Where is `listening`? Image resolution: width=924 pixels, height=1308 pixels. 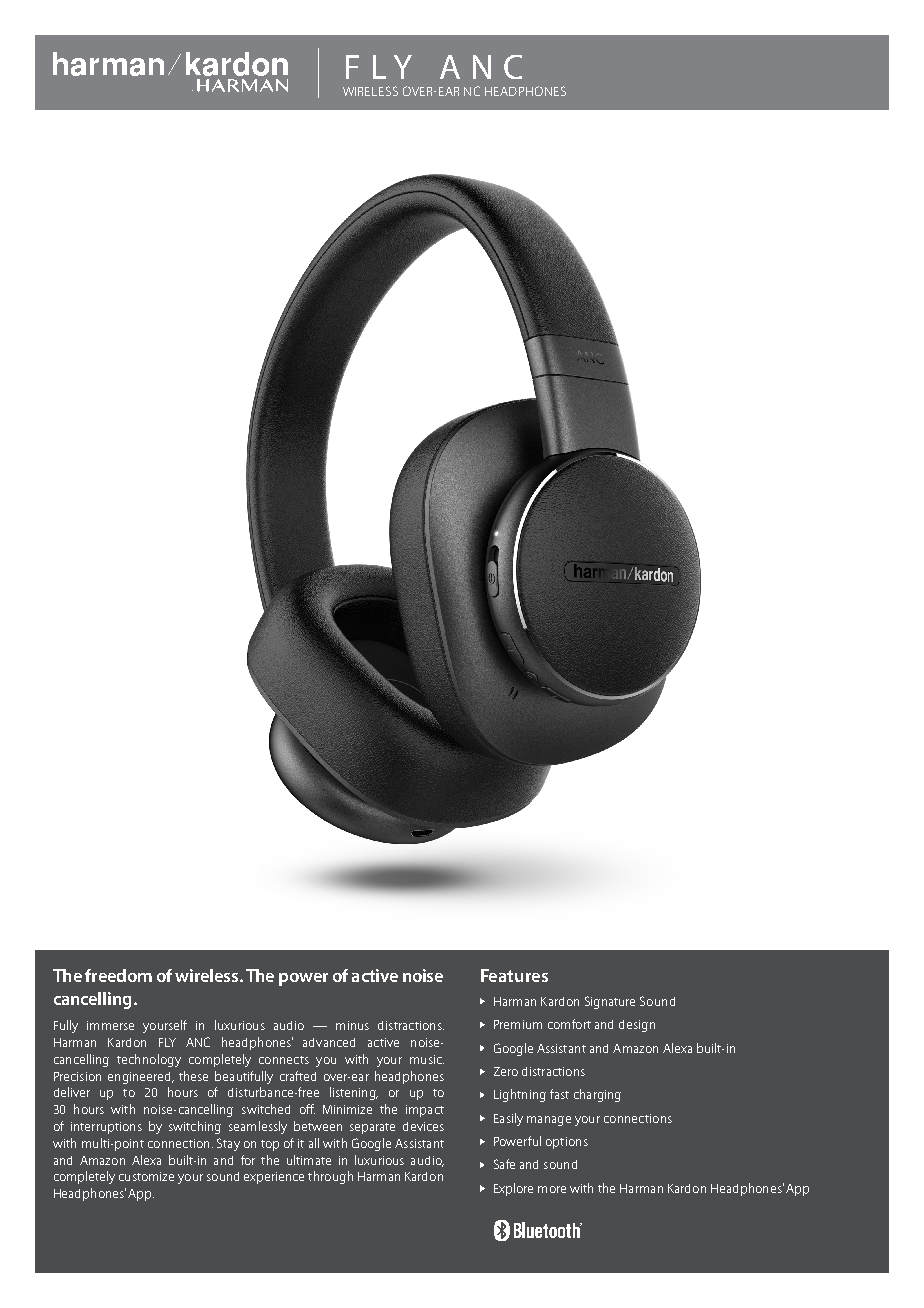
listening is located at coordinates (354, 1093).
